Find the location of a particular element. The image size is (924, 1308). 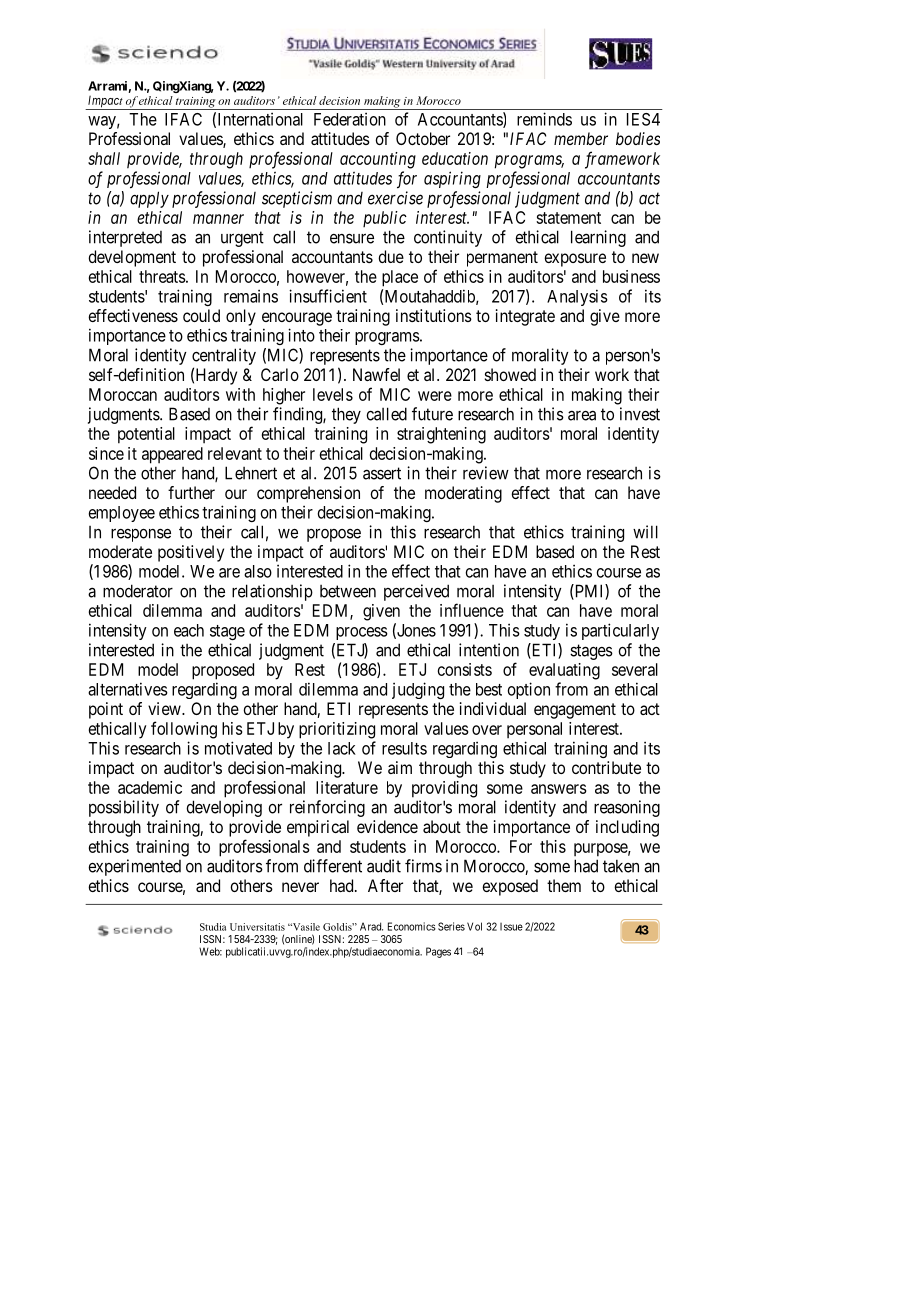

could is located at coordinates (201, 315).
